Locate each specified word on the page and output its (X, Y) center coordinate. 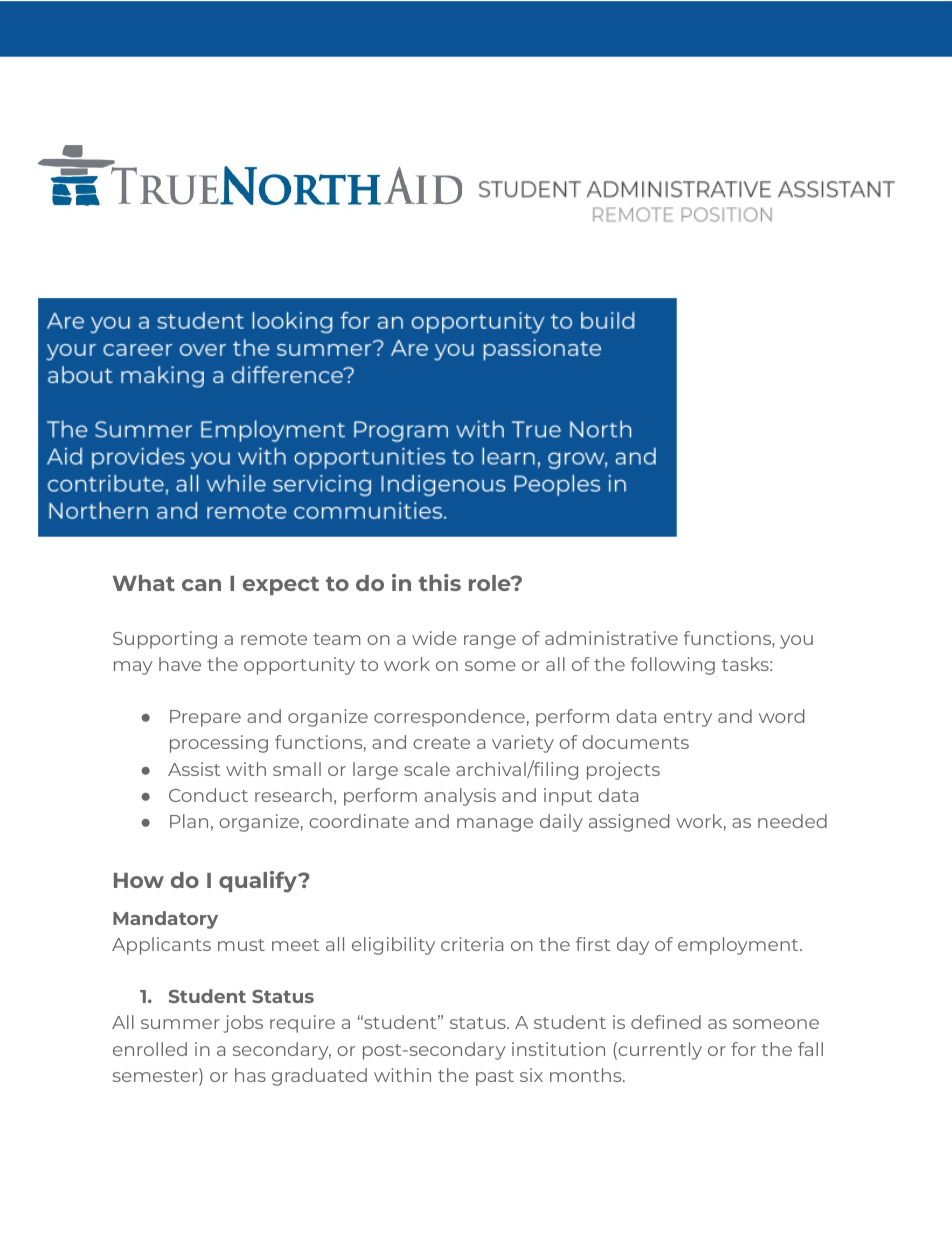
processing (219, 744)
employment (739, 946)
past (495, 1078)
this (439, 582)
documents (635, 742)
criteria (472, 944)
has (250, 1075)
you (796, 642)
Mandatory (165, 920)
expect (281, 586)
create (441, 743)
